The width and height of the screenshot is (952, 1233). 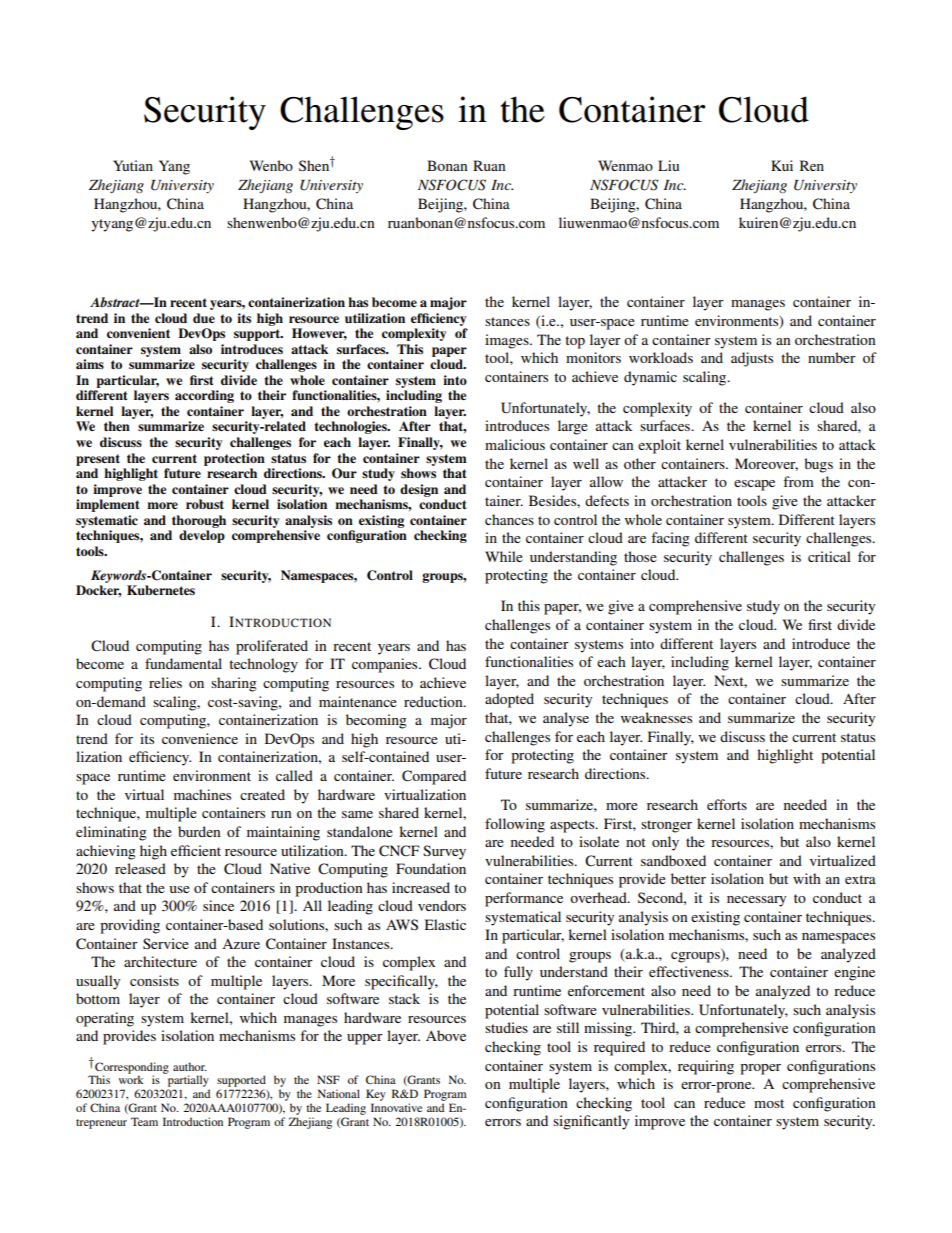 I want to click on Innovative, so click(x=396, y=1107).
